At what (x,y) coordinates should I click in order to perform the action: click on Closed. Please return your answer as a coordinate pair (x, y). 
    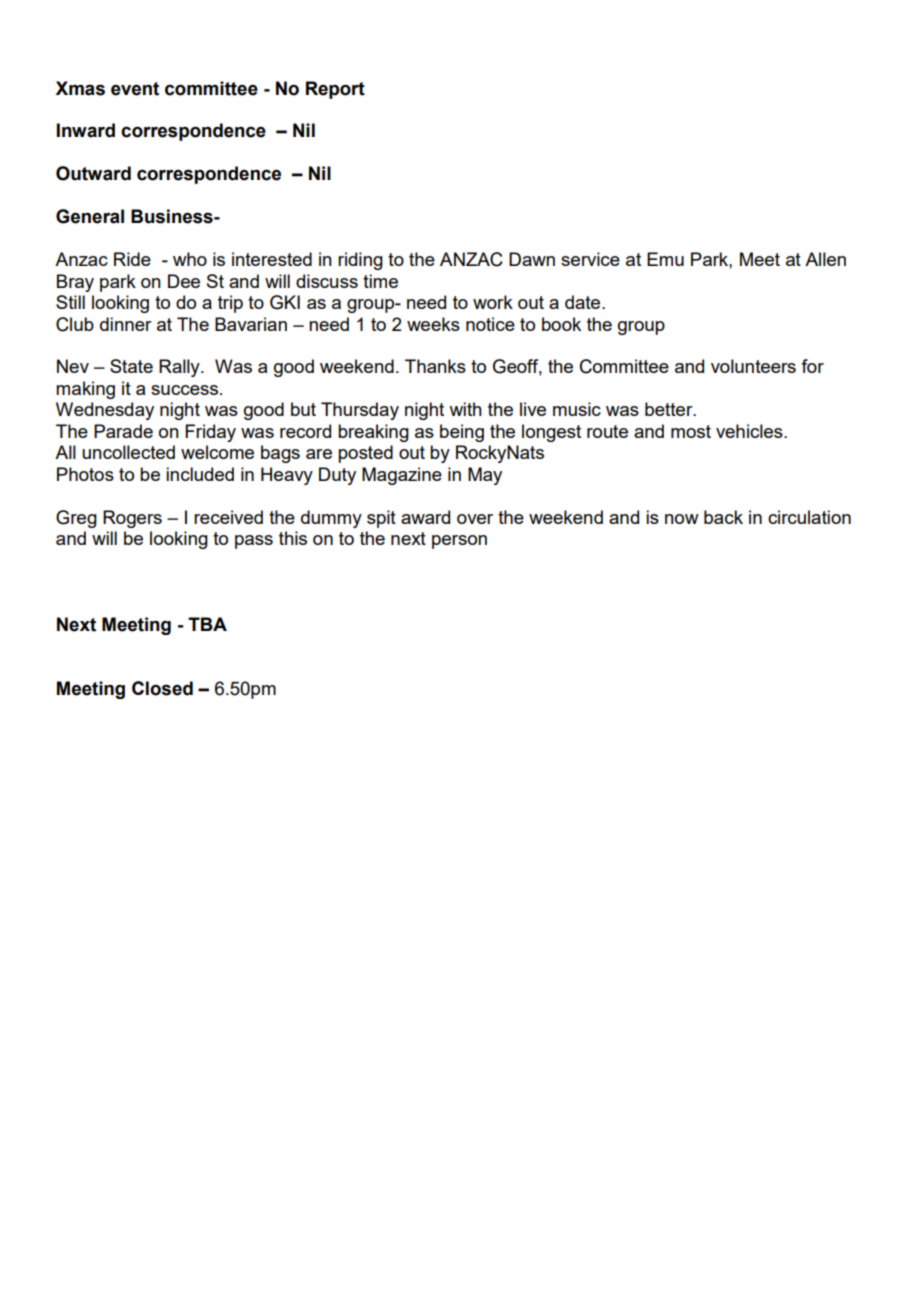
    Looking at the image, I should click on (162, 688).
